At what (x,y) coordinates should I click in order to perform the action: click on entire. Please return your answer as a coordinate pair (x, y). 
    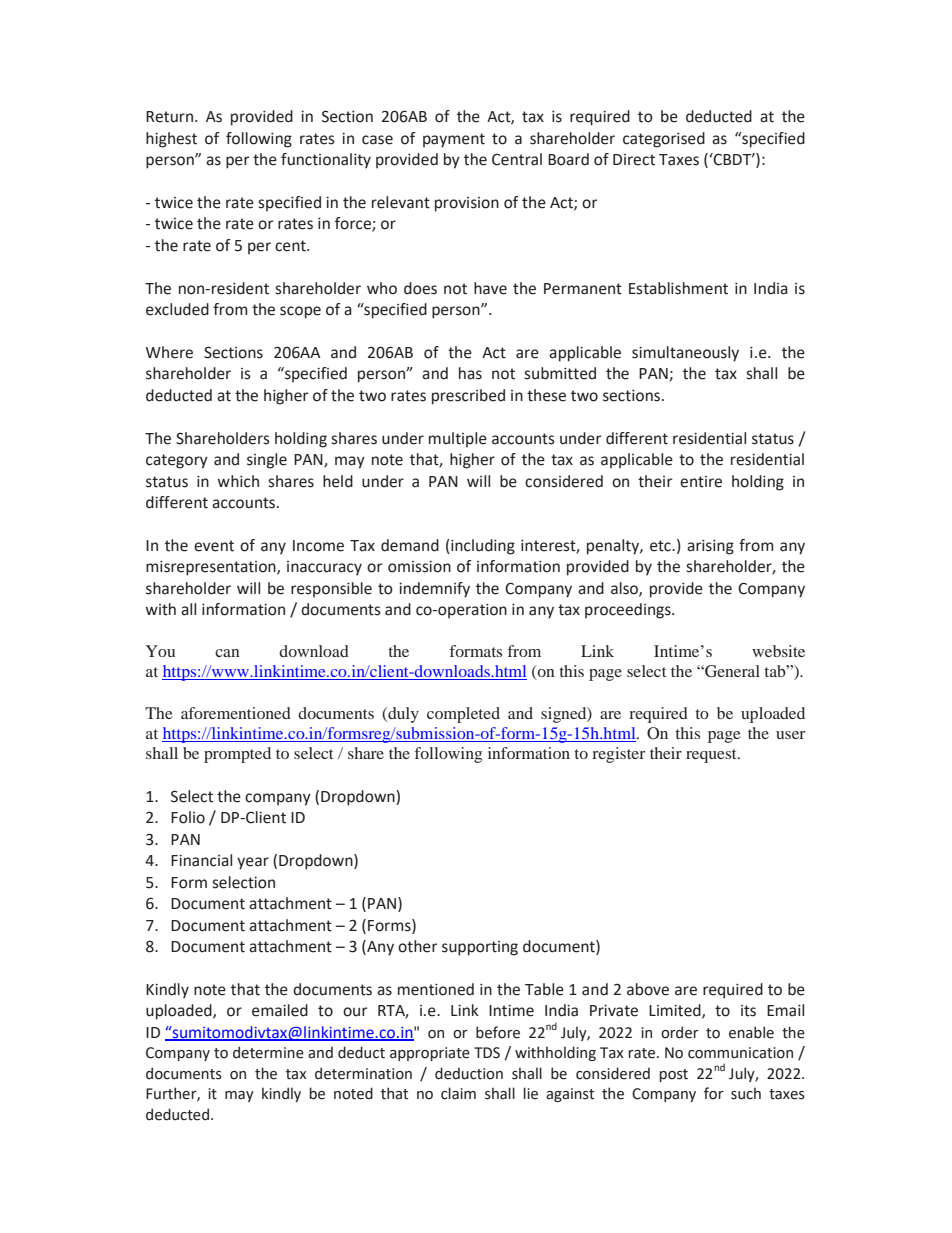
    Looking at the image, I should click on (701, 482).
